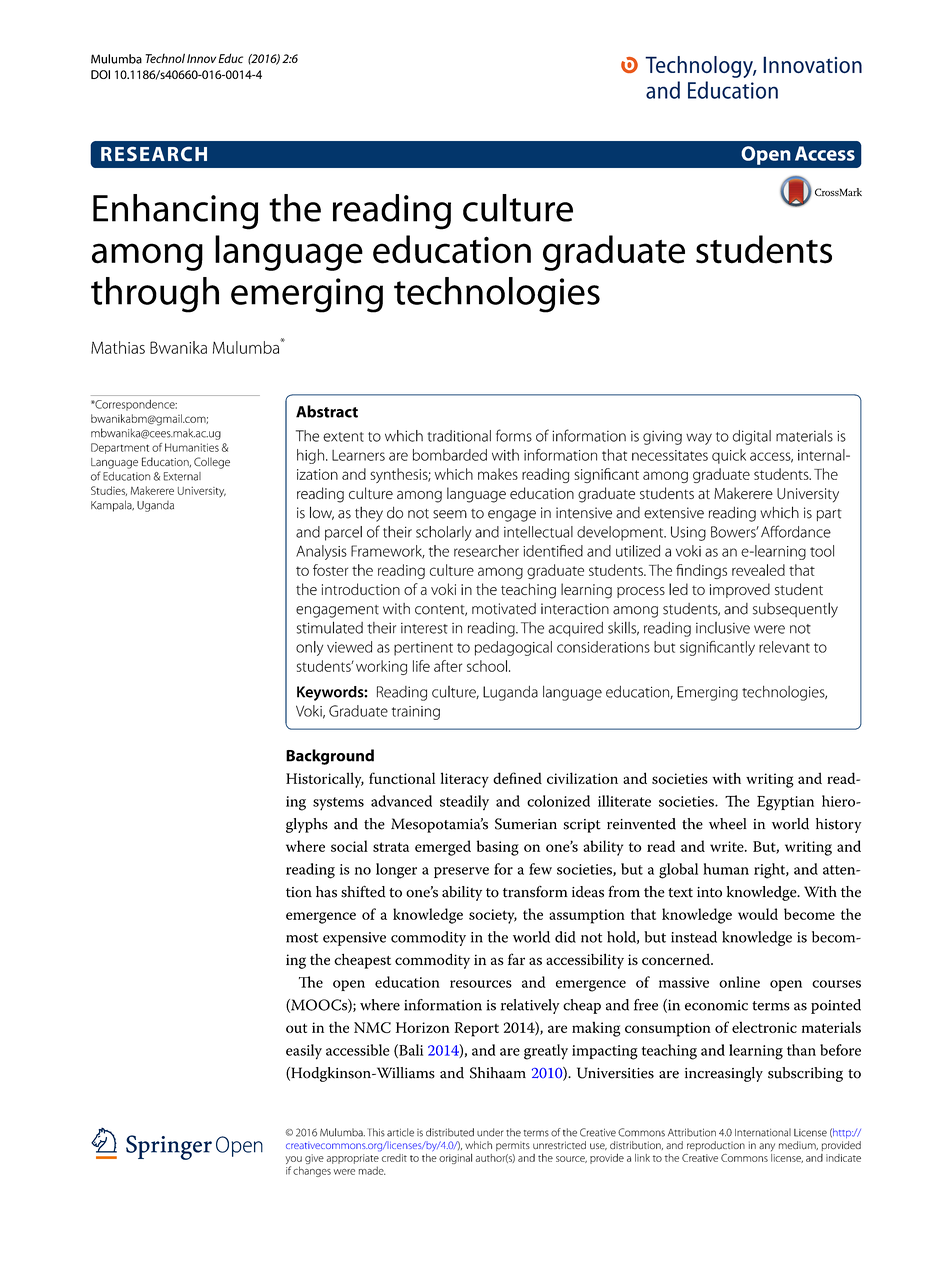 The width and height of the screenshot is (952, 1265). What do you see at coordinates (464, 803) in the screenshot?
I see `steadily` at bounding box center [464, 803].
